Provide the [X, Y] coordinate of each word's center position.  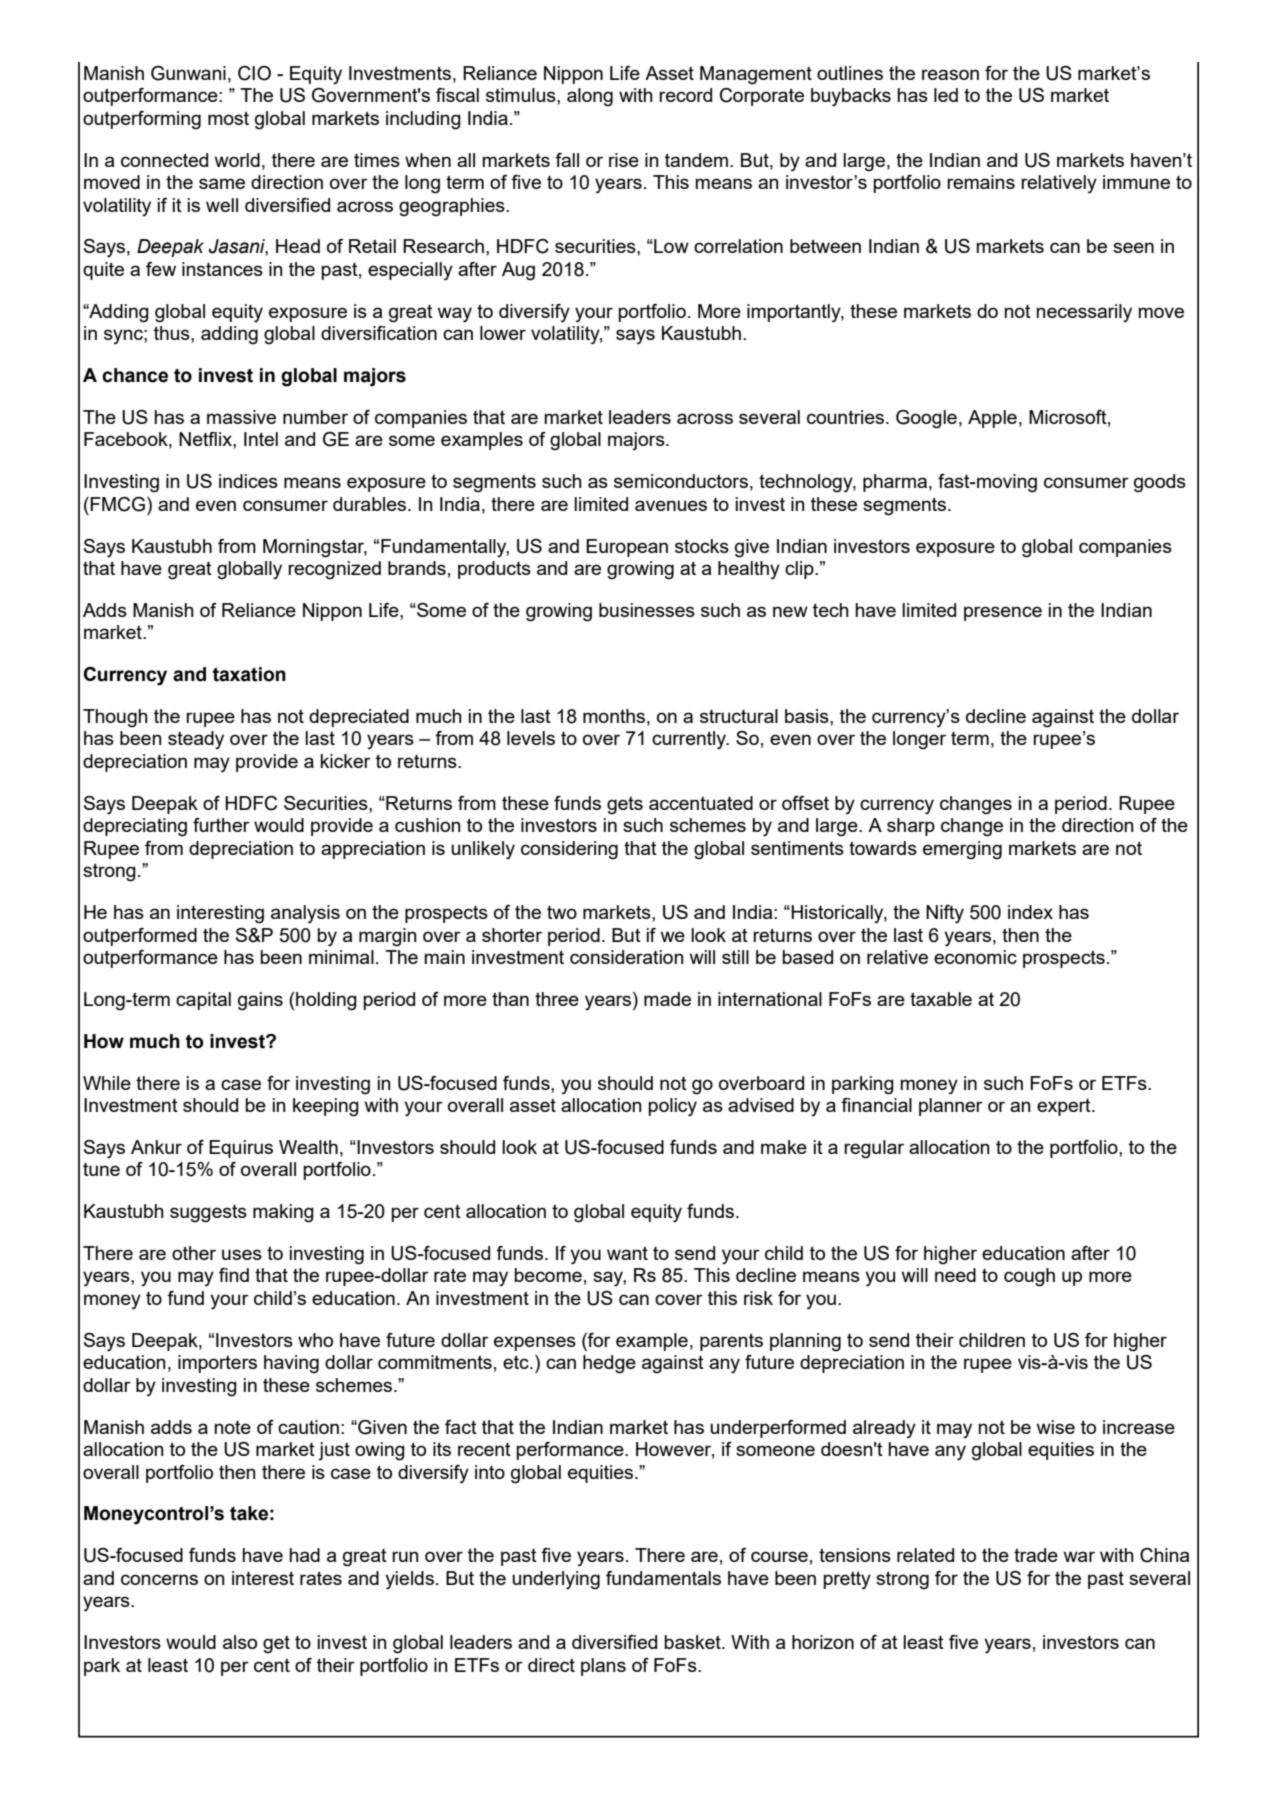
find [234, 1275]
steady [196, 740]
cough [1029, 1277]
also [240, 1642]
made [667, 999]
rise [624, 160]
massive [241, 417]
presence [1003, 613]
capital [203, 1001]
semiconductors [681, 481]
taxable [941, 999]
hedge [609, 1364]
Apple [992, 419]
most [228, 118]
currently [690, 740]
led [946, 95]
